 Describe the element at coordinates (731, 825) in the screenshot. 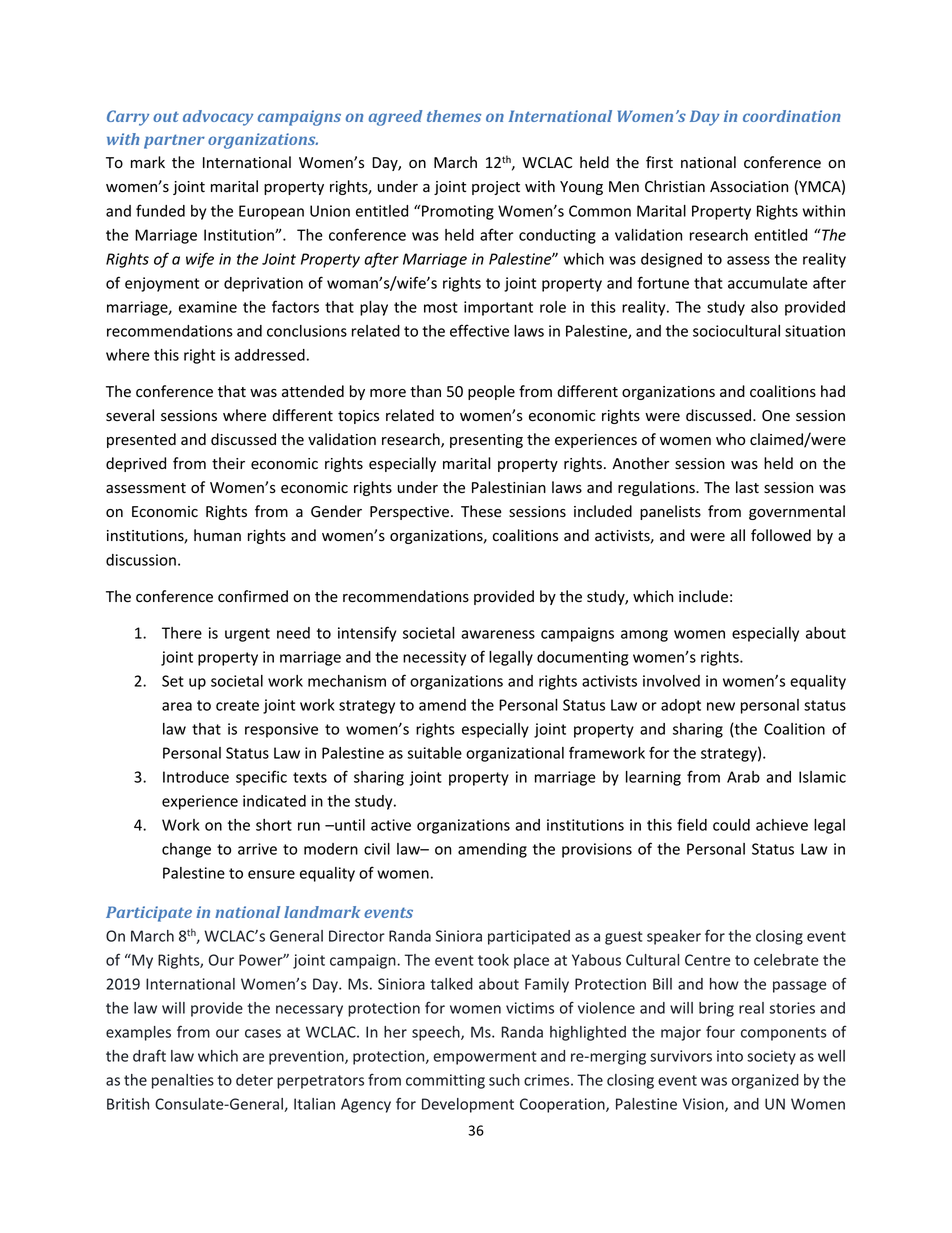

I see `could` at that location.
